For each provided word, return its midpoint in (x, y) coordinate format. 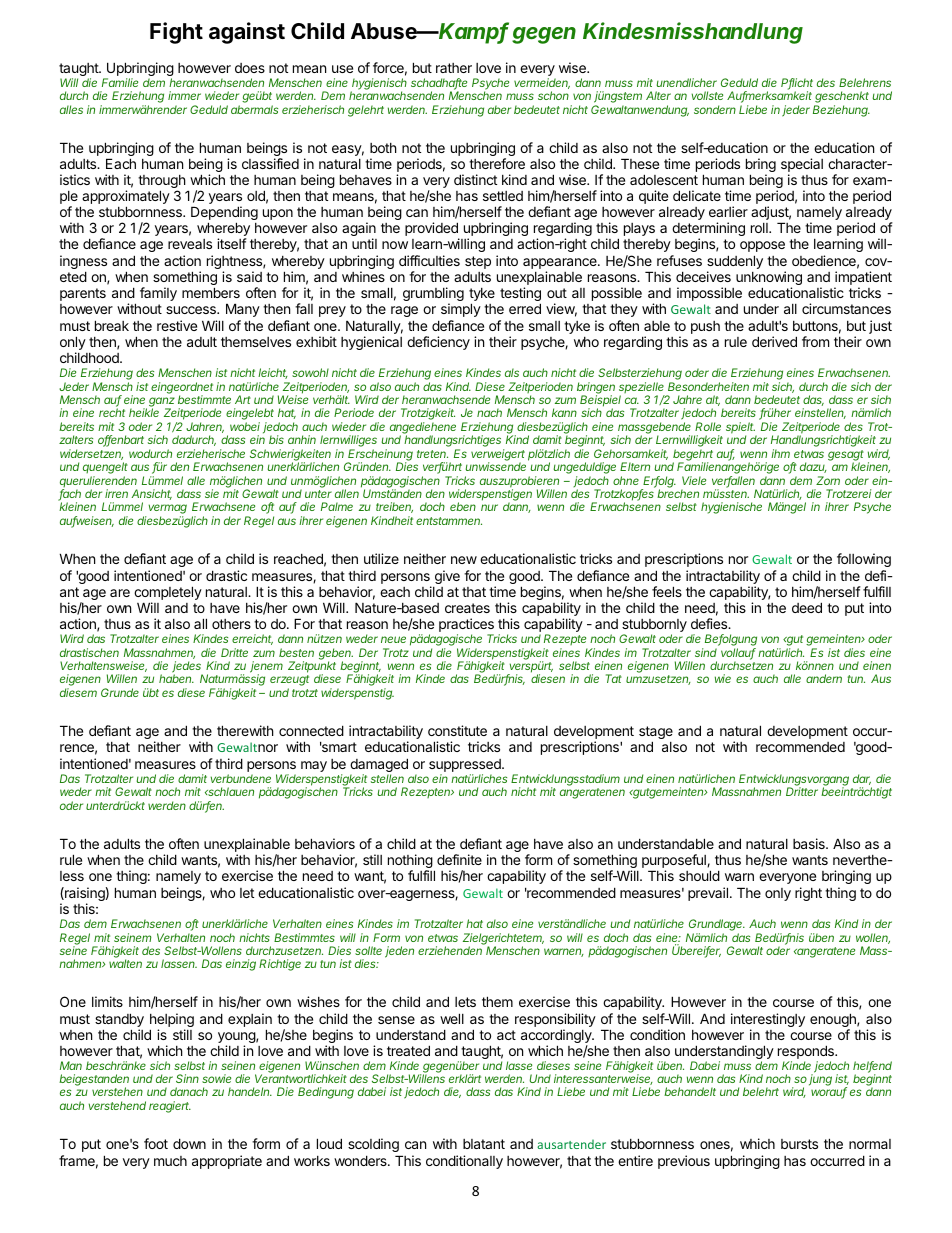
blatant (484, 1144)
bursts (799, 1144)
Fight (176, 33)
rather (454, 68)
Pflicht (797, 84)
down (189, 1143)
